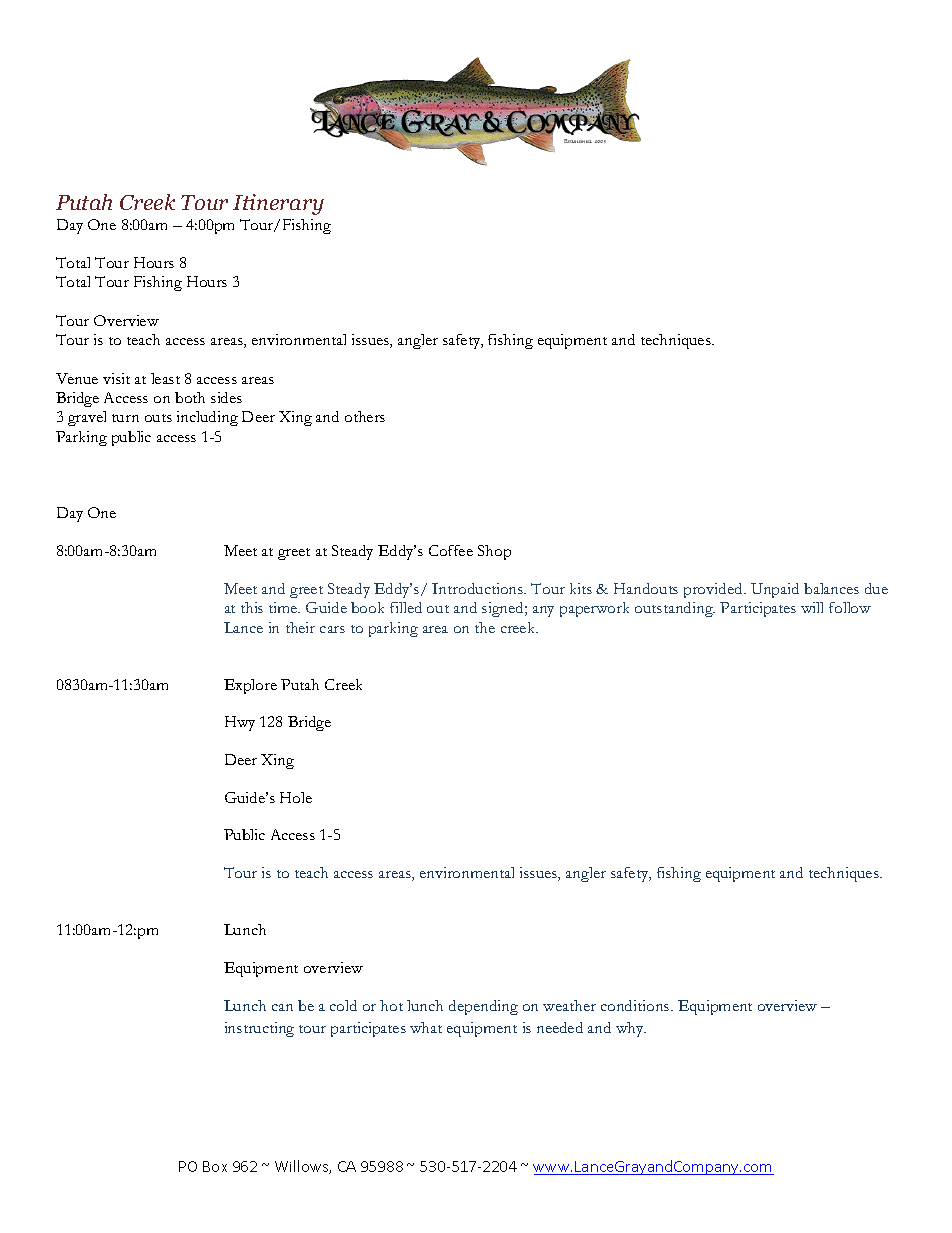  What do you see at coordinates (215, 1166) in the document?
I see `Box` at bounding box center [215, 1166].
